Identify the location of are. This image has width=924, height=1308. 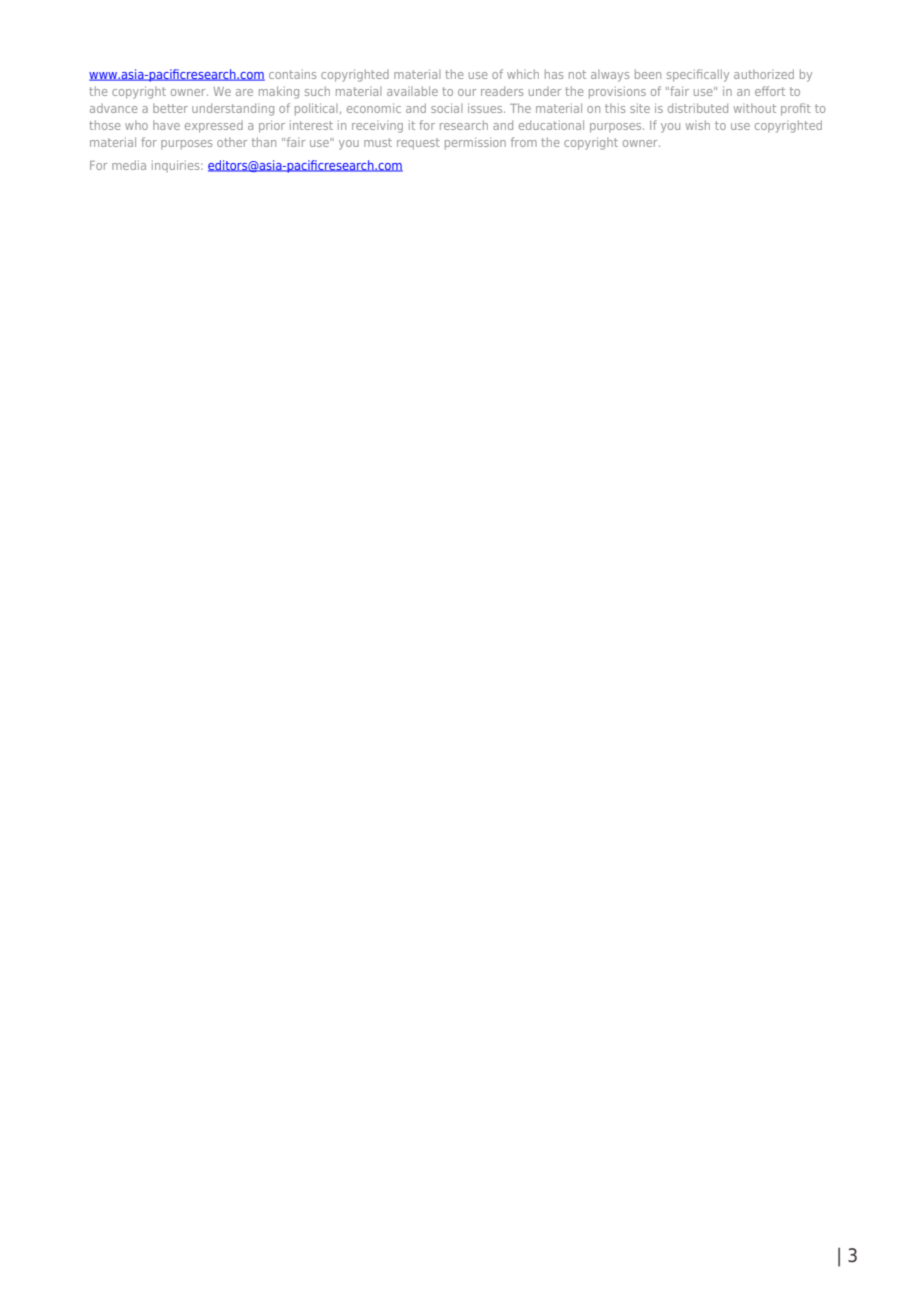
(244, 92).
